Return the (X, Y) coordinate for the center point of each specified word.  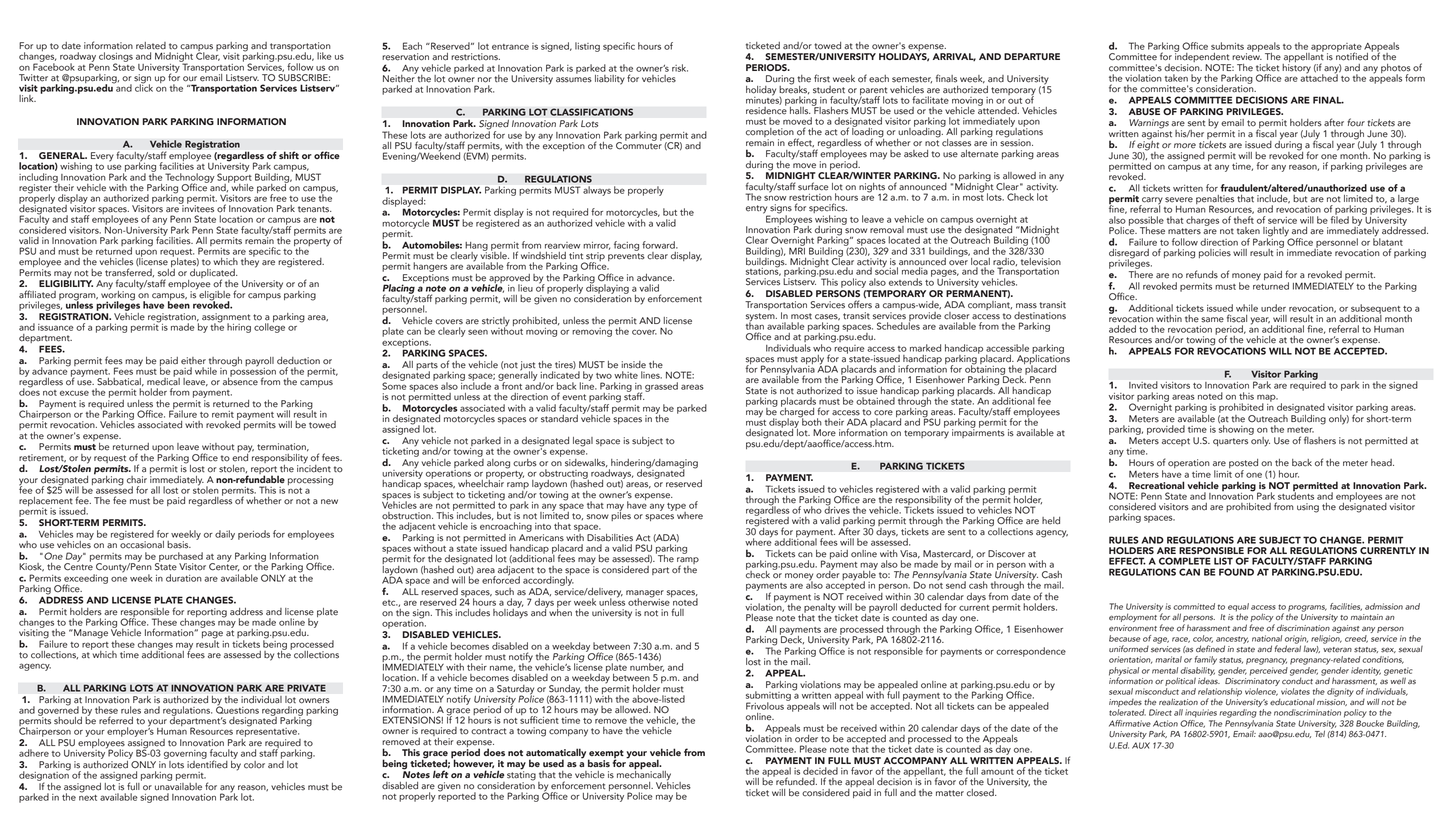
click (144, 87)
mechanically (645, 776)
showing (1236, 429)
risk (680, 68)
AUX (1141, 745)
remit (223, 414)
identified (207, 763)
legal (583, 442)
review (1247, 56)
